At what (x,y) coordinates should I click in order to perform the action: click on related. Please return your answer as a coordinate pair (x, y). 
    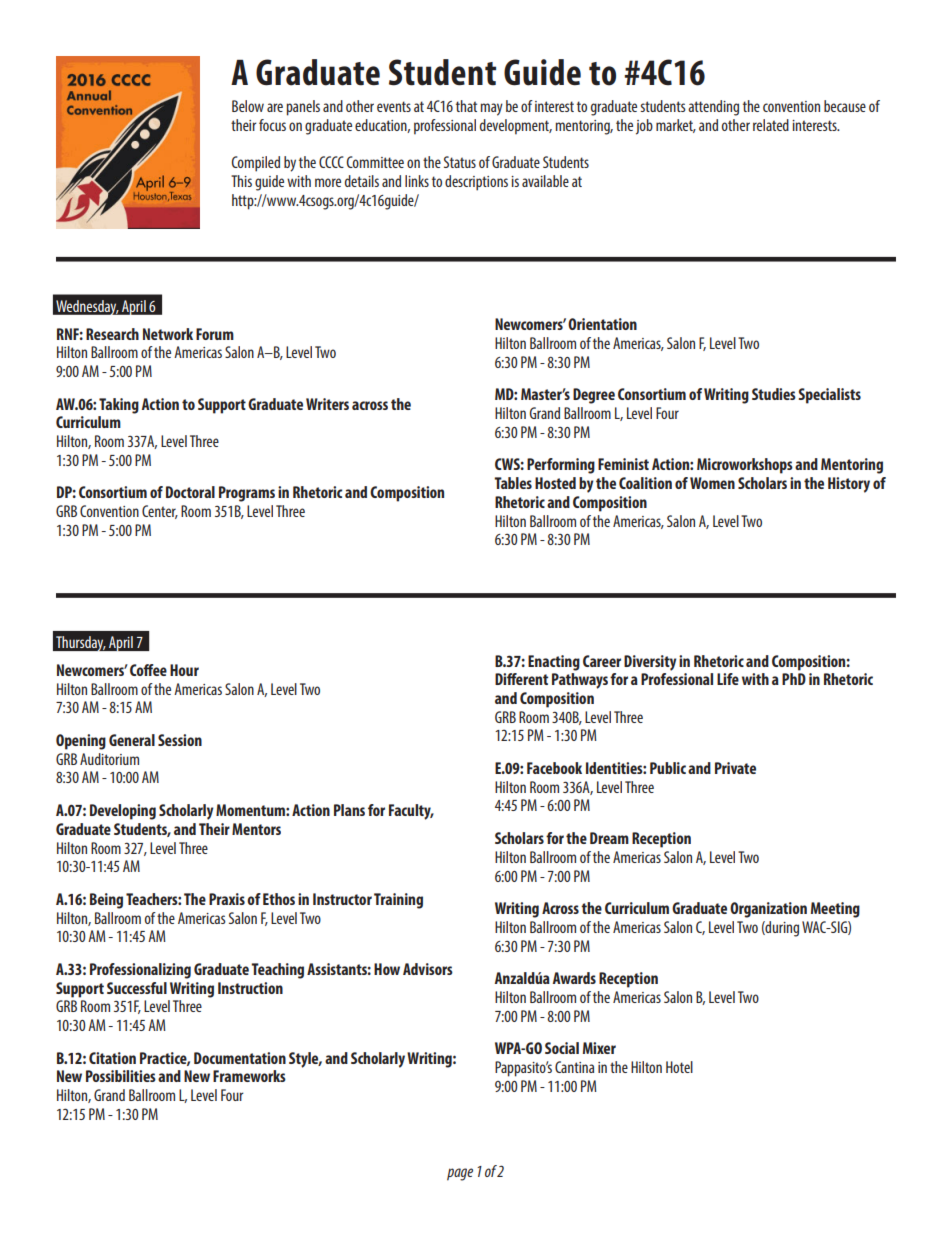
    Looking at the image, I should click on (771, 125).
